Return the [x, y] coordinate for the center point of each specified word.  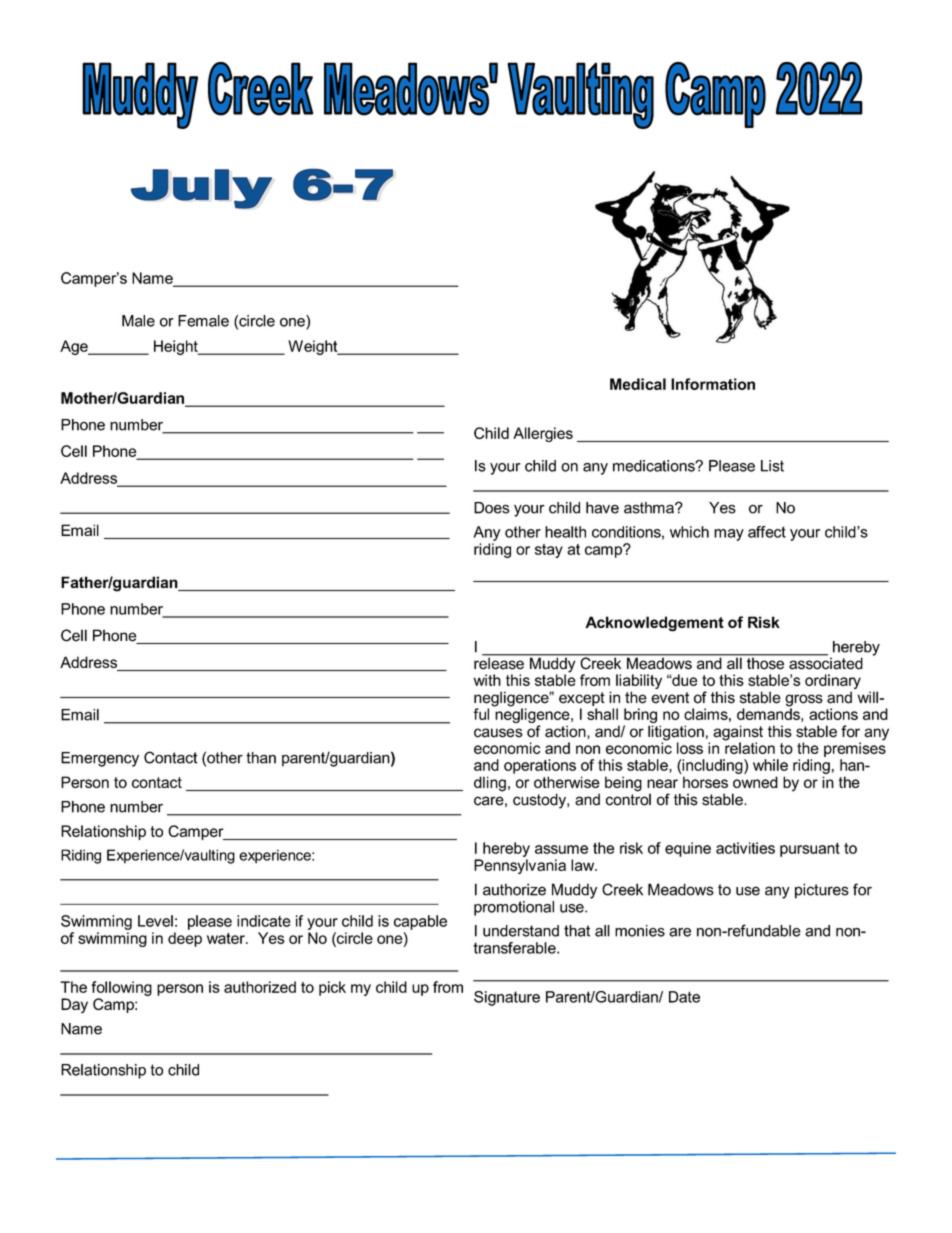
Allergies [543, 434]
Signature [507, 998]
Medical [638, 384]
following [121, 988]
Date [684, 997]
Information [713, 384]
